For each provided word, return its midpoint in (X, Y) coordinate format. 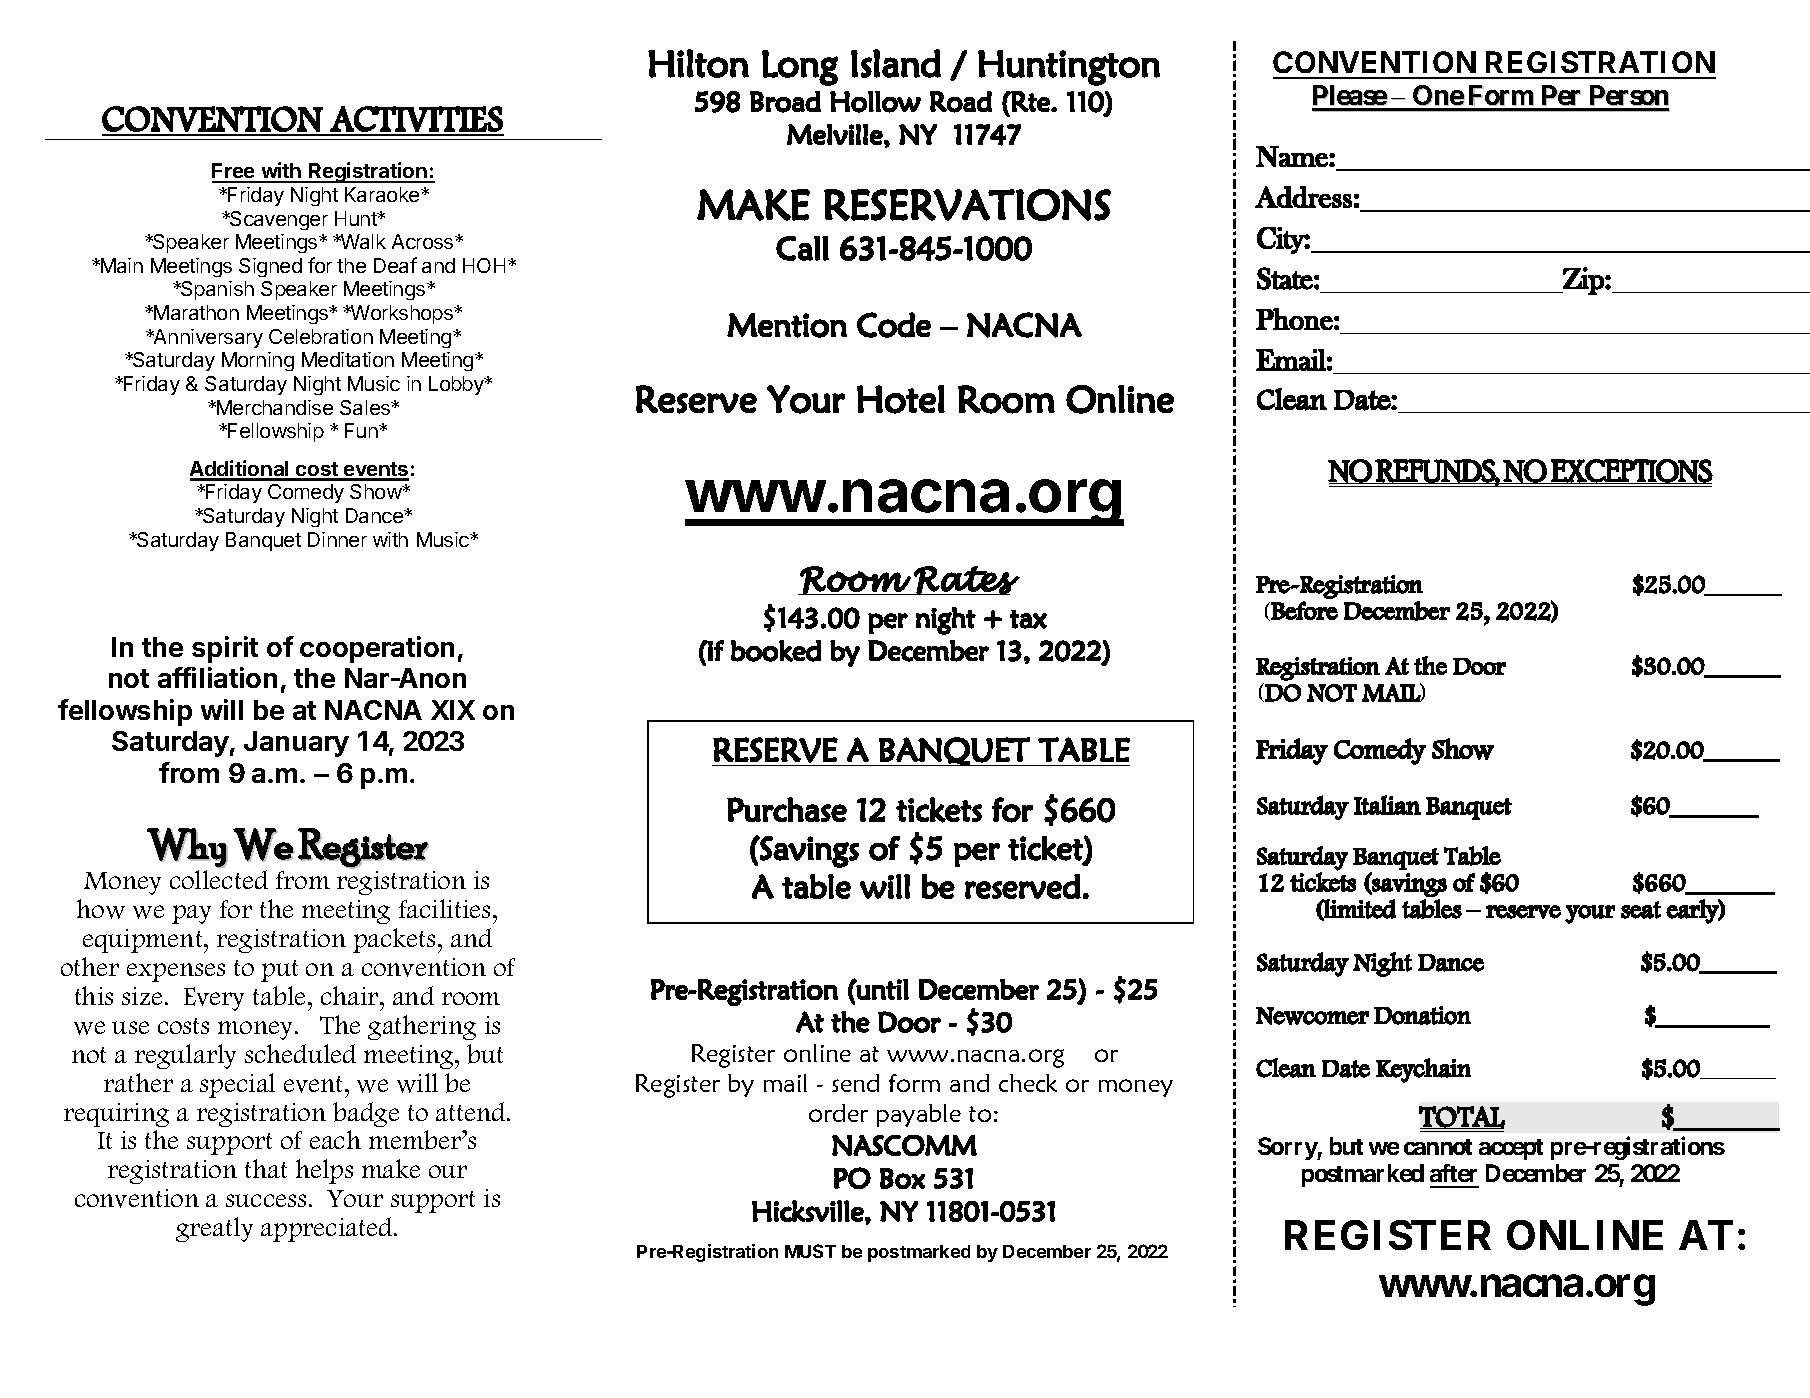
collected (219, 878)
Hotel (901, 399)
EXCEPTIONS (1631, 471)
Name (1293, 156)
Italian (1387, 805)
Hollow (875, 102)
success (266, 1200)
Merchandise (274, 407)
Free (234, 172)
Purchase (787, 809)
